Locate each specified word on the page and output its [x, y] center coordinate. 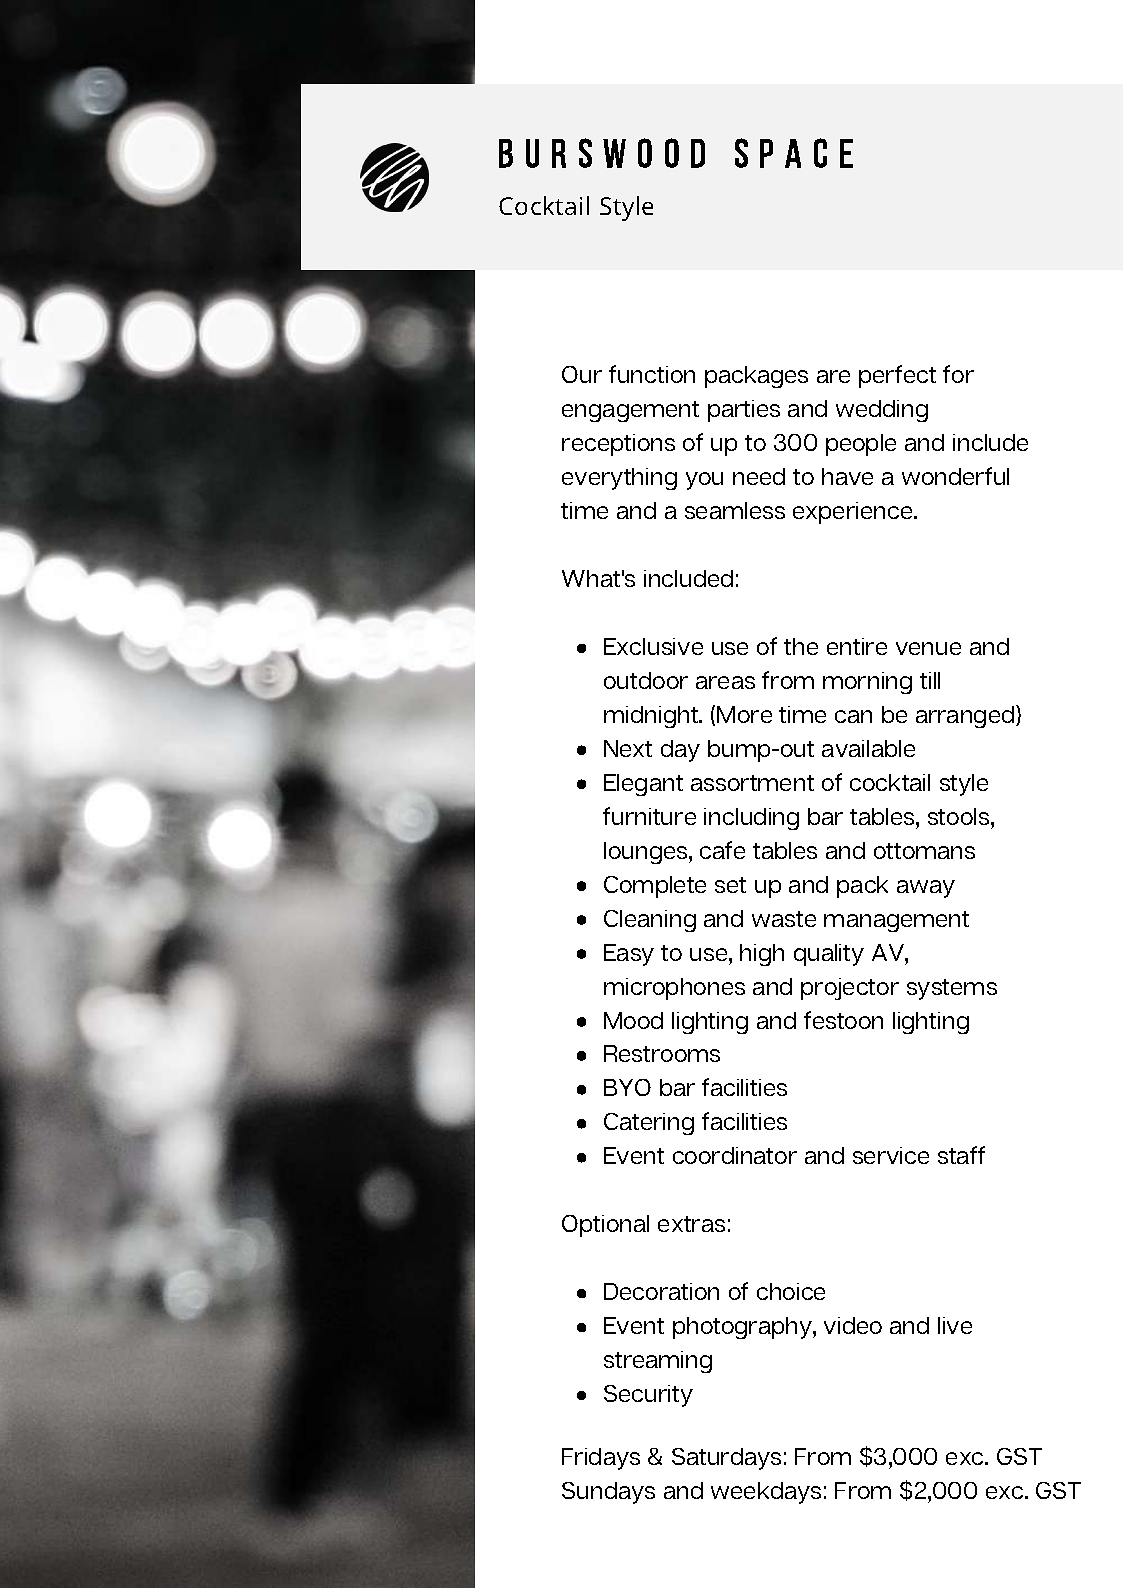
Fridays [601, 1459]
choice [791, 1291]
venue [928, 648]
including [751, 819]
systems [952, 989]
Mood [633, 1020]
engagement [630, 411]
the [801, 646]
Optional [605, 1226]
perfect [897, 376]
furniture [649, 816]
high [762, 955]
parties [744, 411]
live [955, 1325]
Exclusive [653, 646]
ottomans [924, 851]
